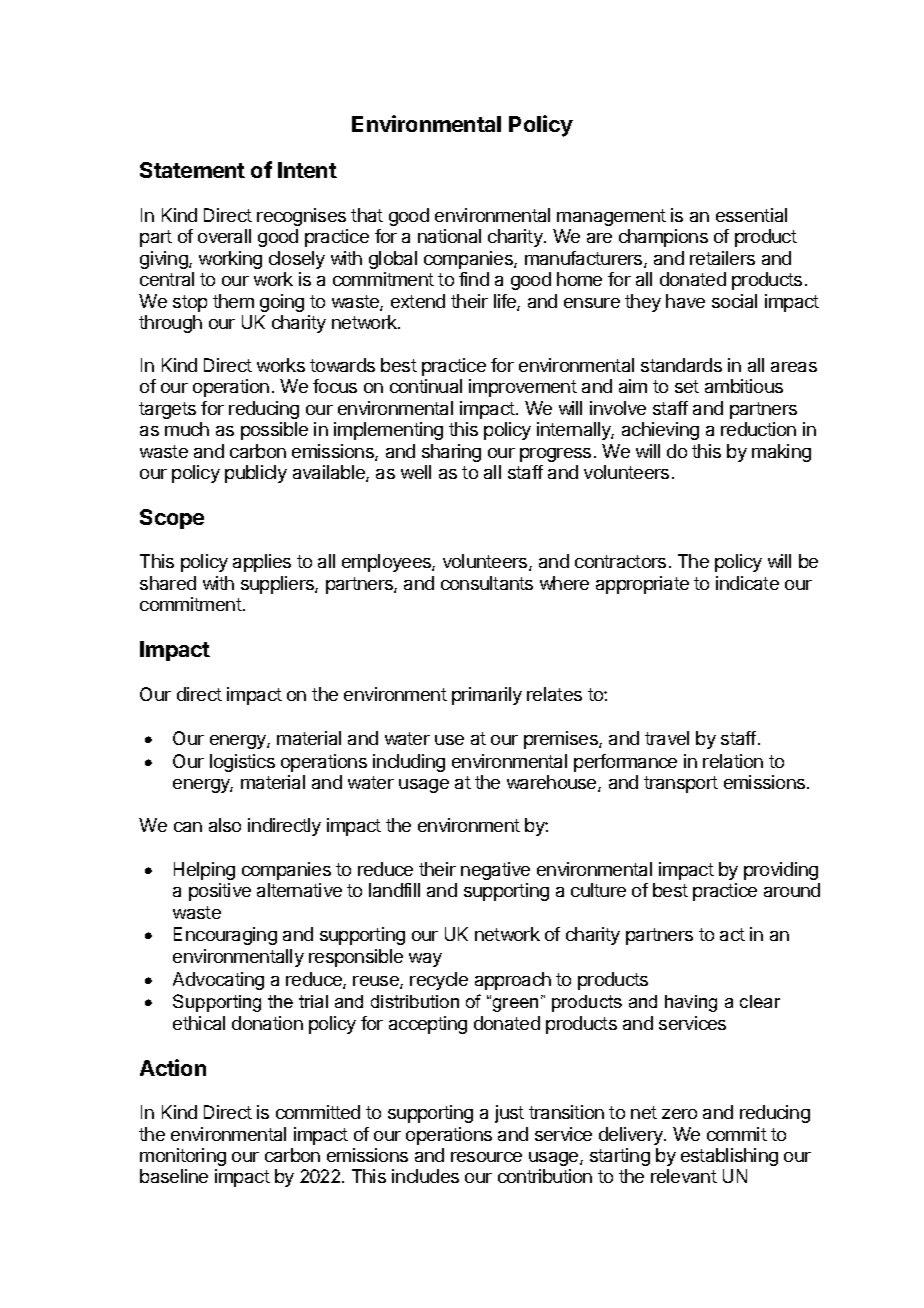 Image resolution: width=924 pixels, height=1308 pixels. I want to click on publicly, so click(256, 474).
